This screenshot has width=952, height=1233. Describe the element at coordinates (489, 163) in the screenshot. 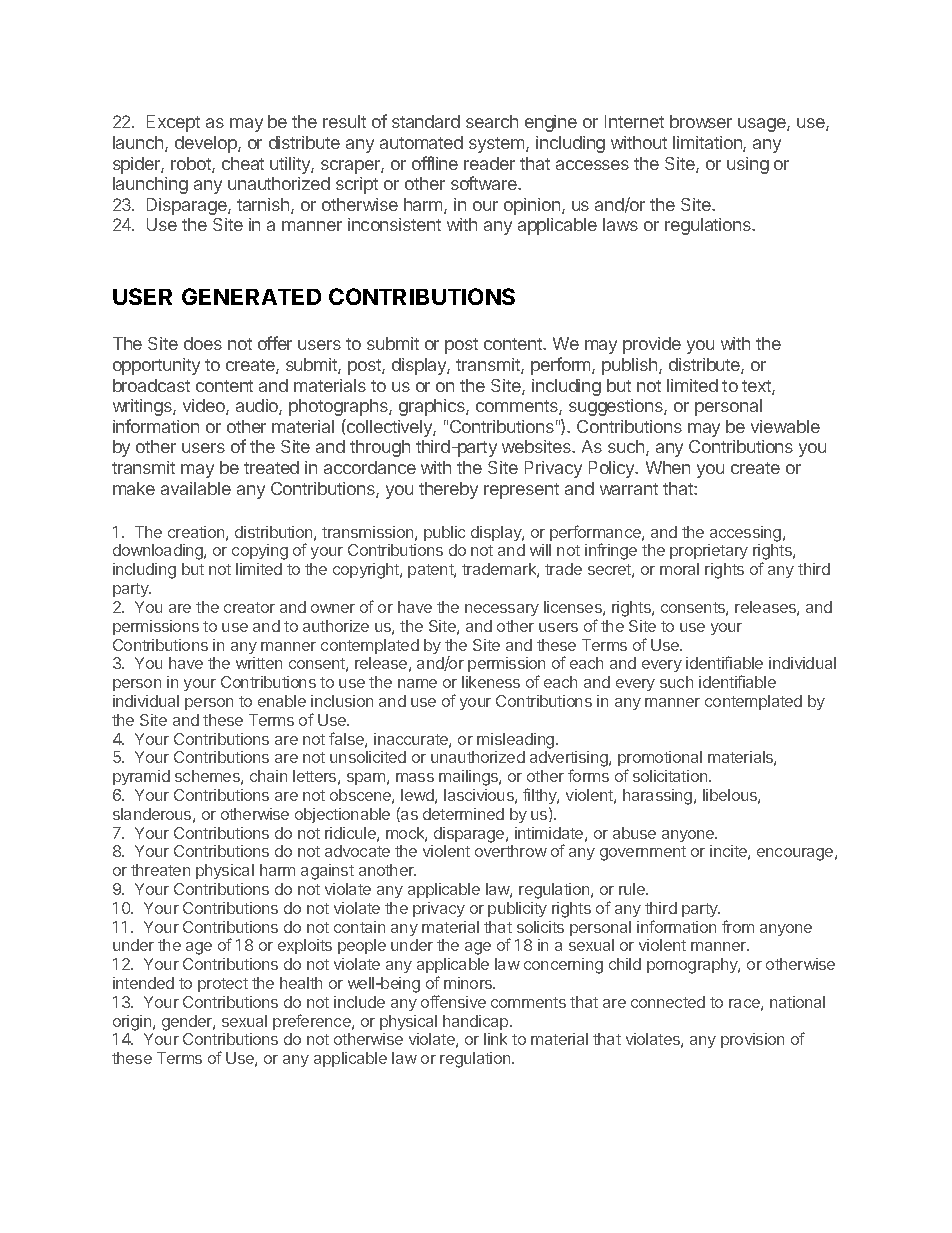

I see `reader` at that location.
